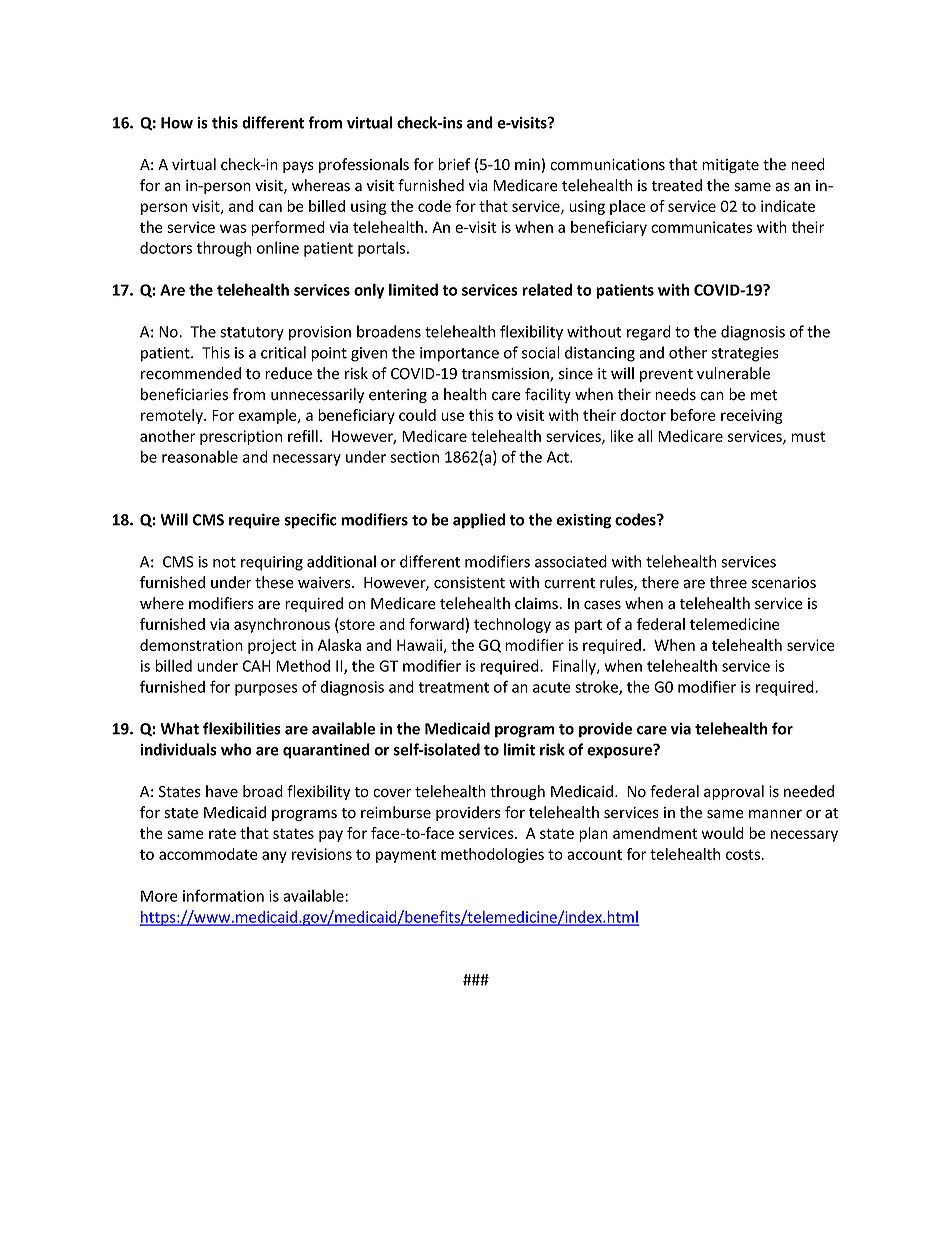  What do you see at coordinates (241, 437) in the image?
I see `prescription` at bounding box center [241, 437].
